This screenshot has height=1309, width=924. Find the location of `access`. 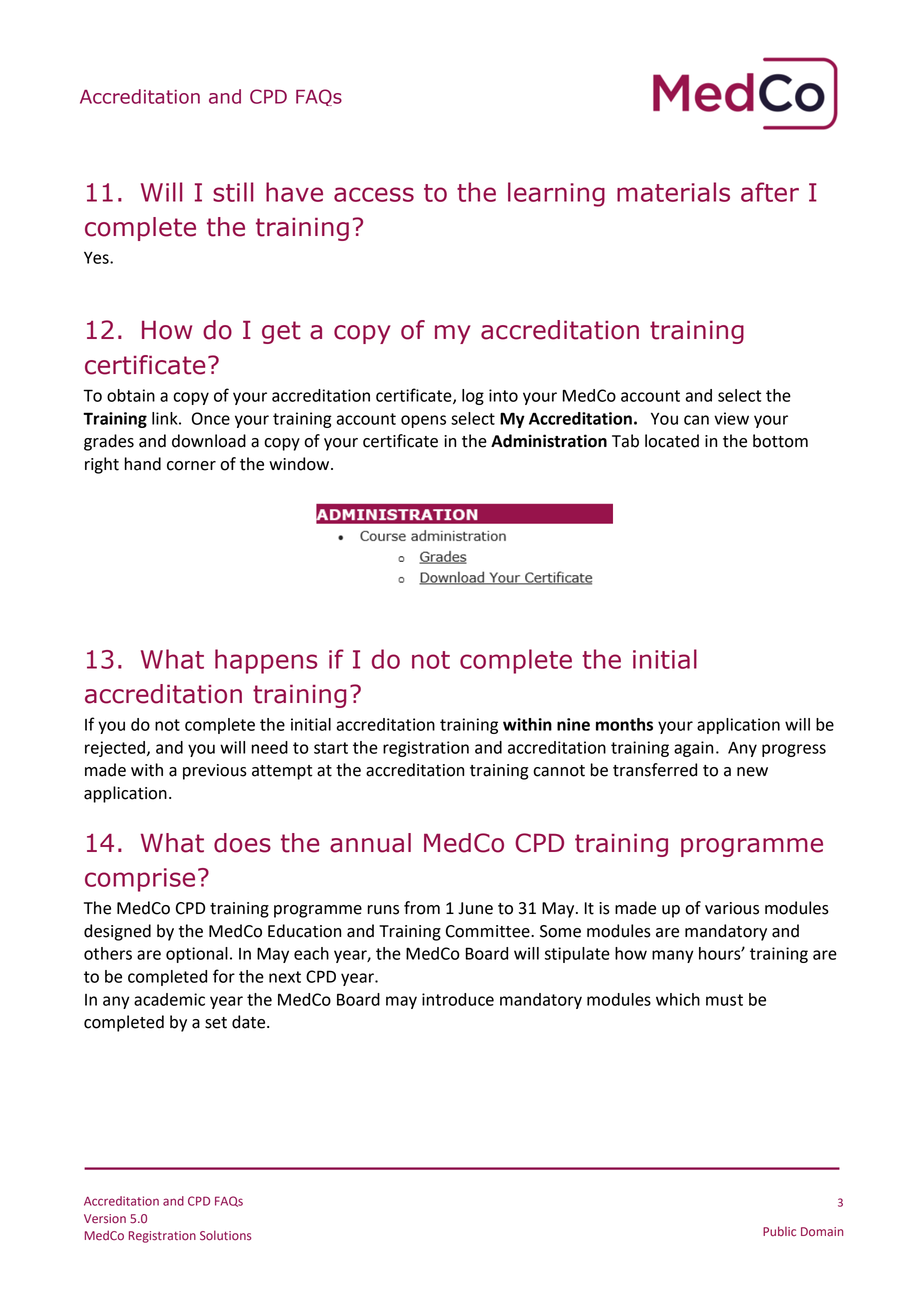

access is located at coordinates (374, 194).
